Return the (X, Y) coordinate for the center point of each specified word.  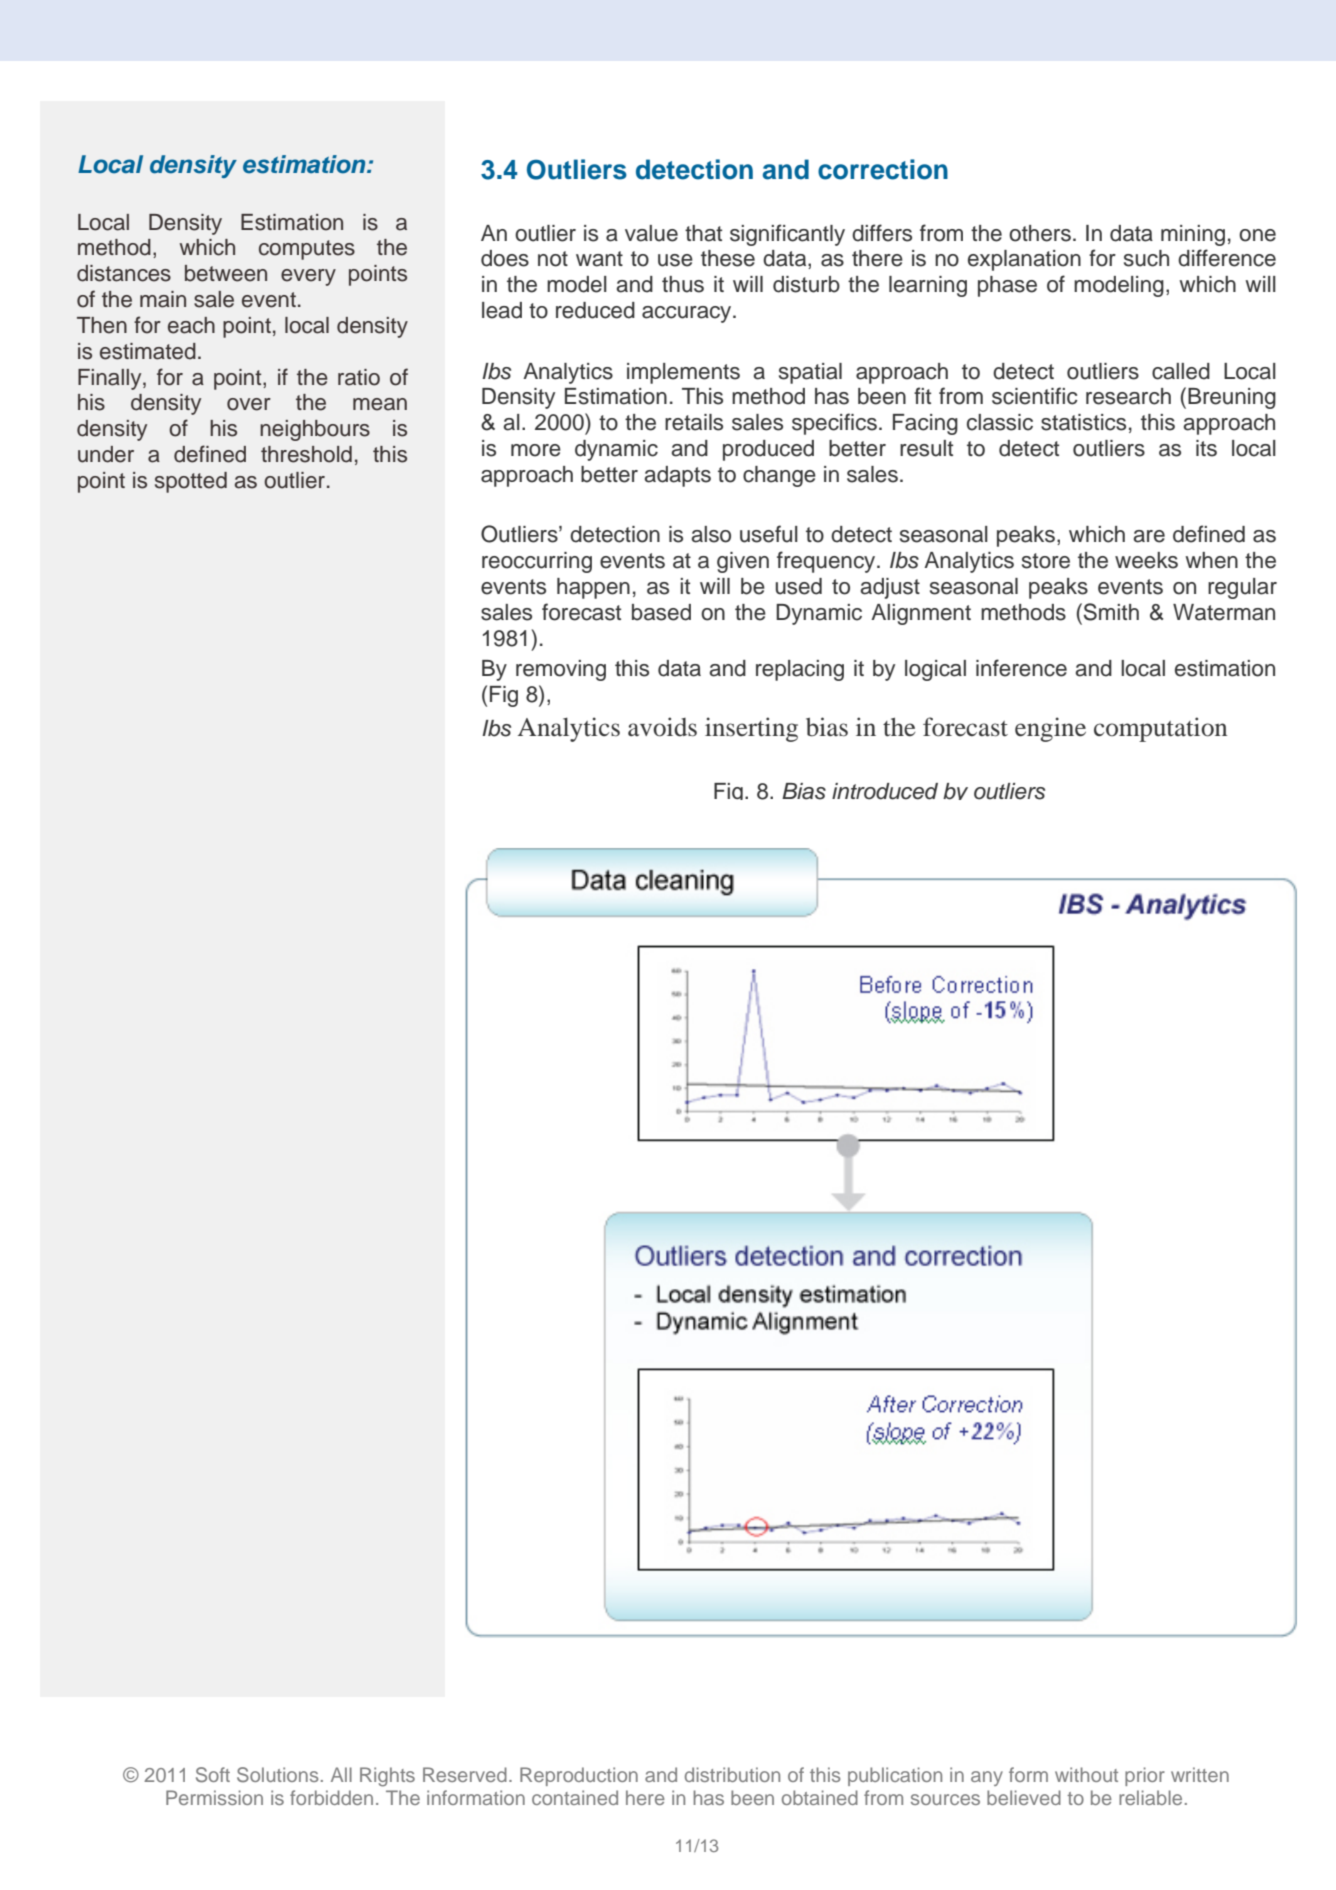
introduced (885, 791)
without (1086, 1774)
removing (561, 670)
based (661, 612)
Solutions (277, 1775)
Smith (1111, 612)
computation (1160, 729)
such (1146, 258)
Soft (213, 1775)
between (226, 273)
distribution (732, 1774)
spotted (191, 482)
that (703, 233)
